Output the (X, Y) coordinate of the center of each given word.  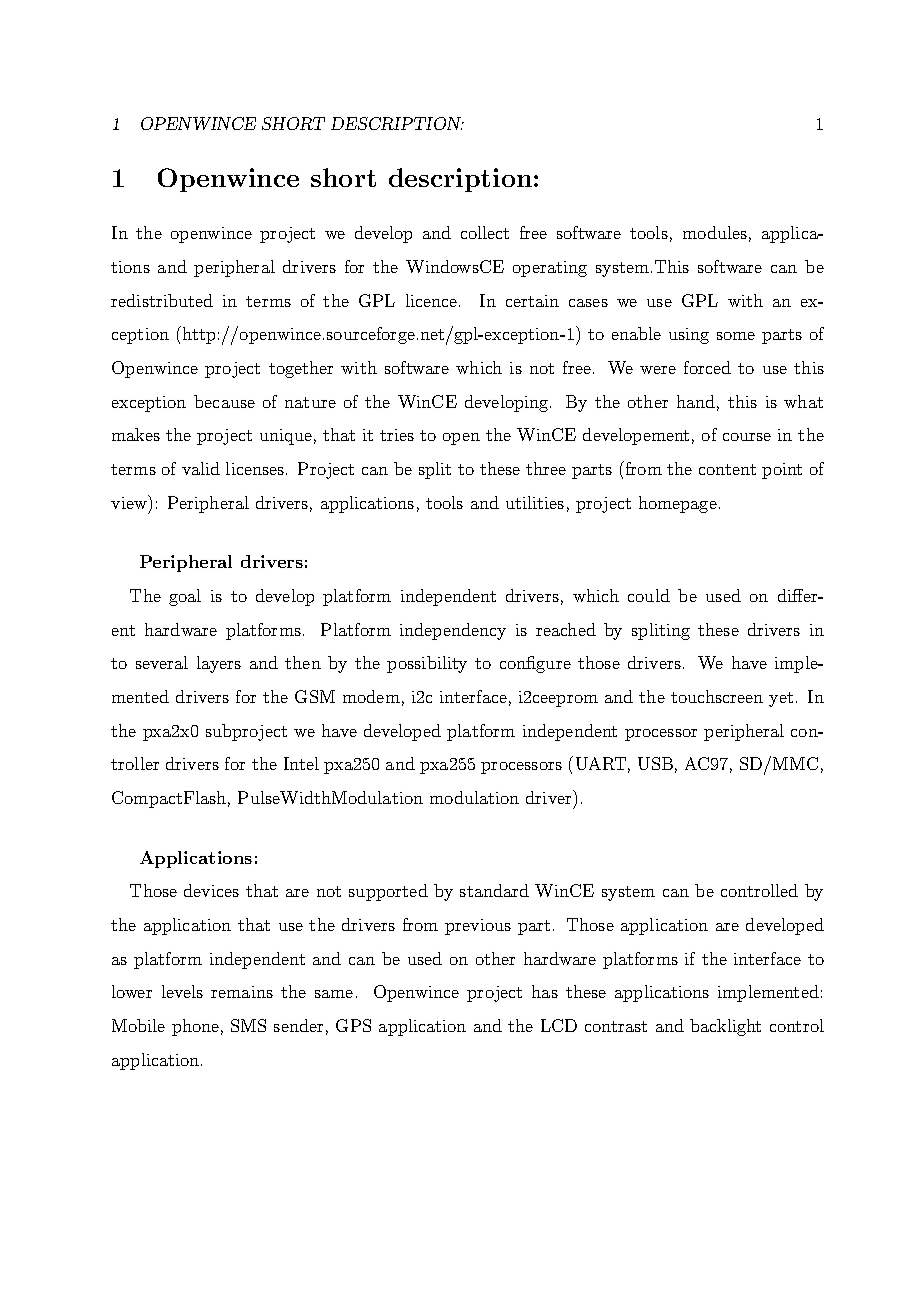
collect (485, 232)
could (649, 595)
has (545, 991)
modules (715, 232)
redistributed (162, 300)
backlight (725, 1027)
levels (182, 991)
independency (453, 631)
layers (219, 664)
